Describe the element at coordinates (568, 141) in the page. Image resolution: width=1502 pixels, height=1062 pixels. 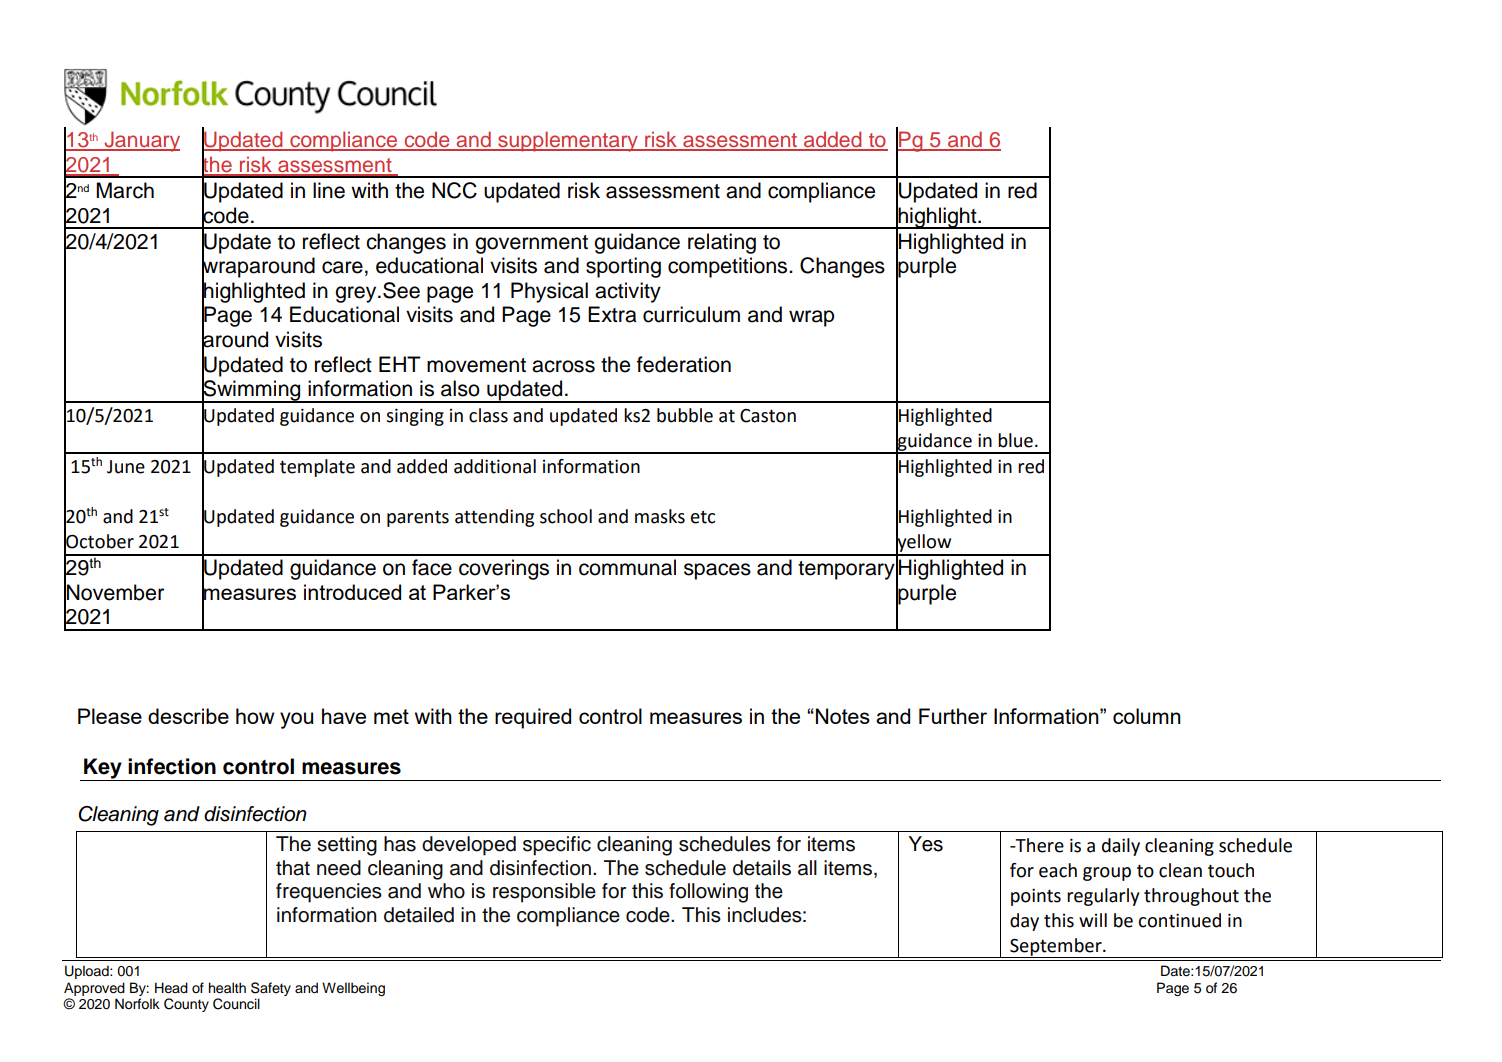
I see `supplementary` at that location.
